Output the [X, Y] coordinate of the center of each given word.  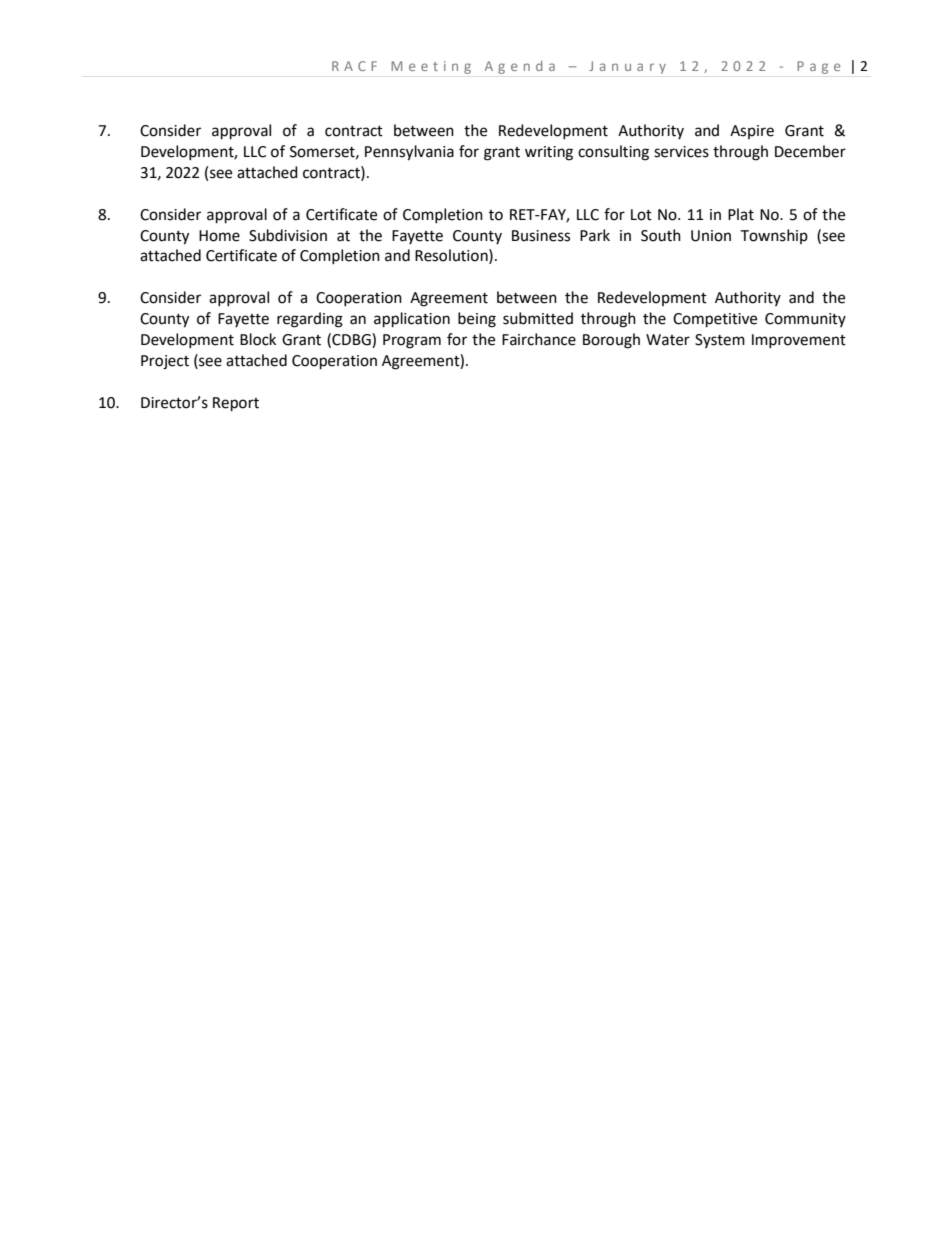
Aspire [752, 132]
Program [412, 341]
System [720, 341]
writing [549, 153]
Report [236, 404]
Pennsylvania [409, 153]
